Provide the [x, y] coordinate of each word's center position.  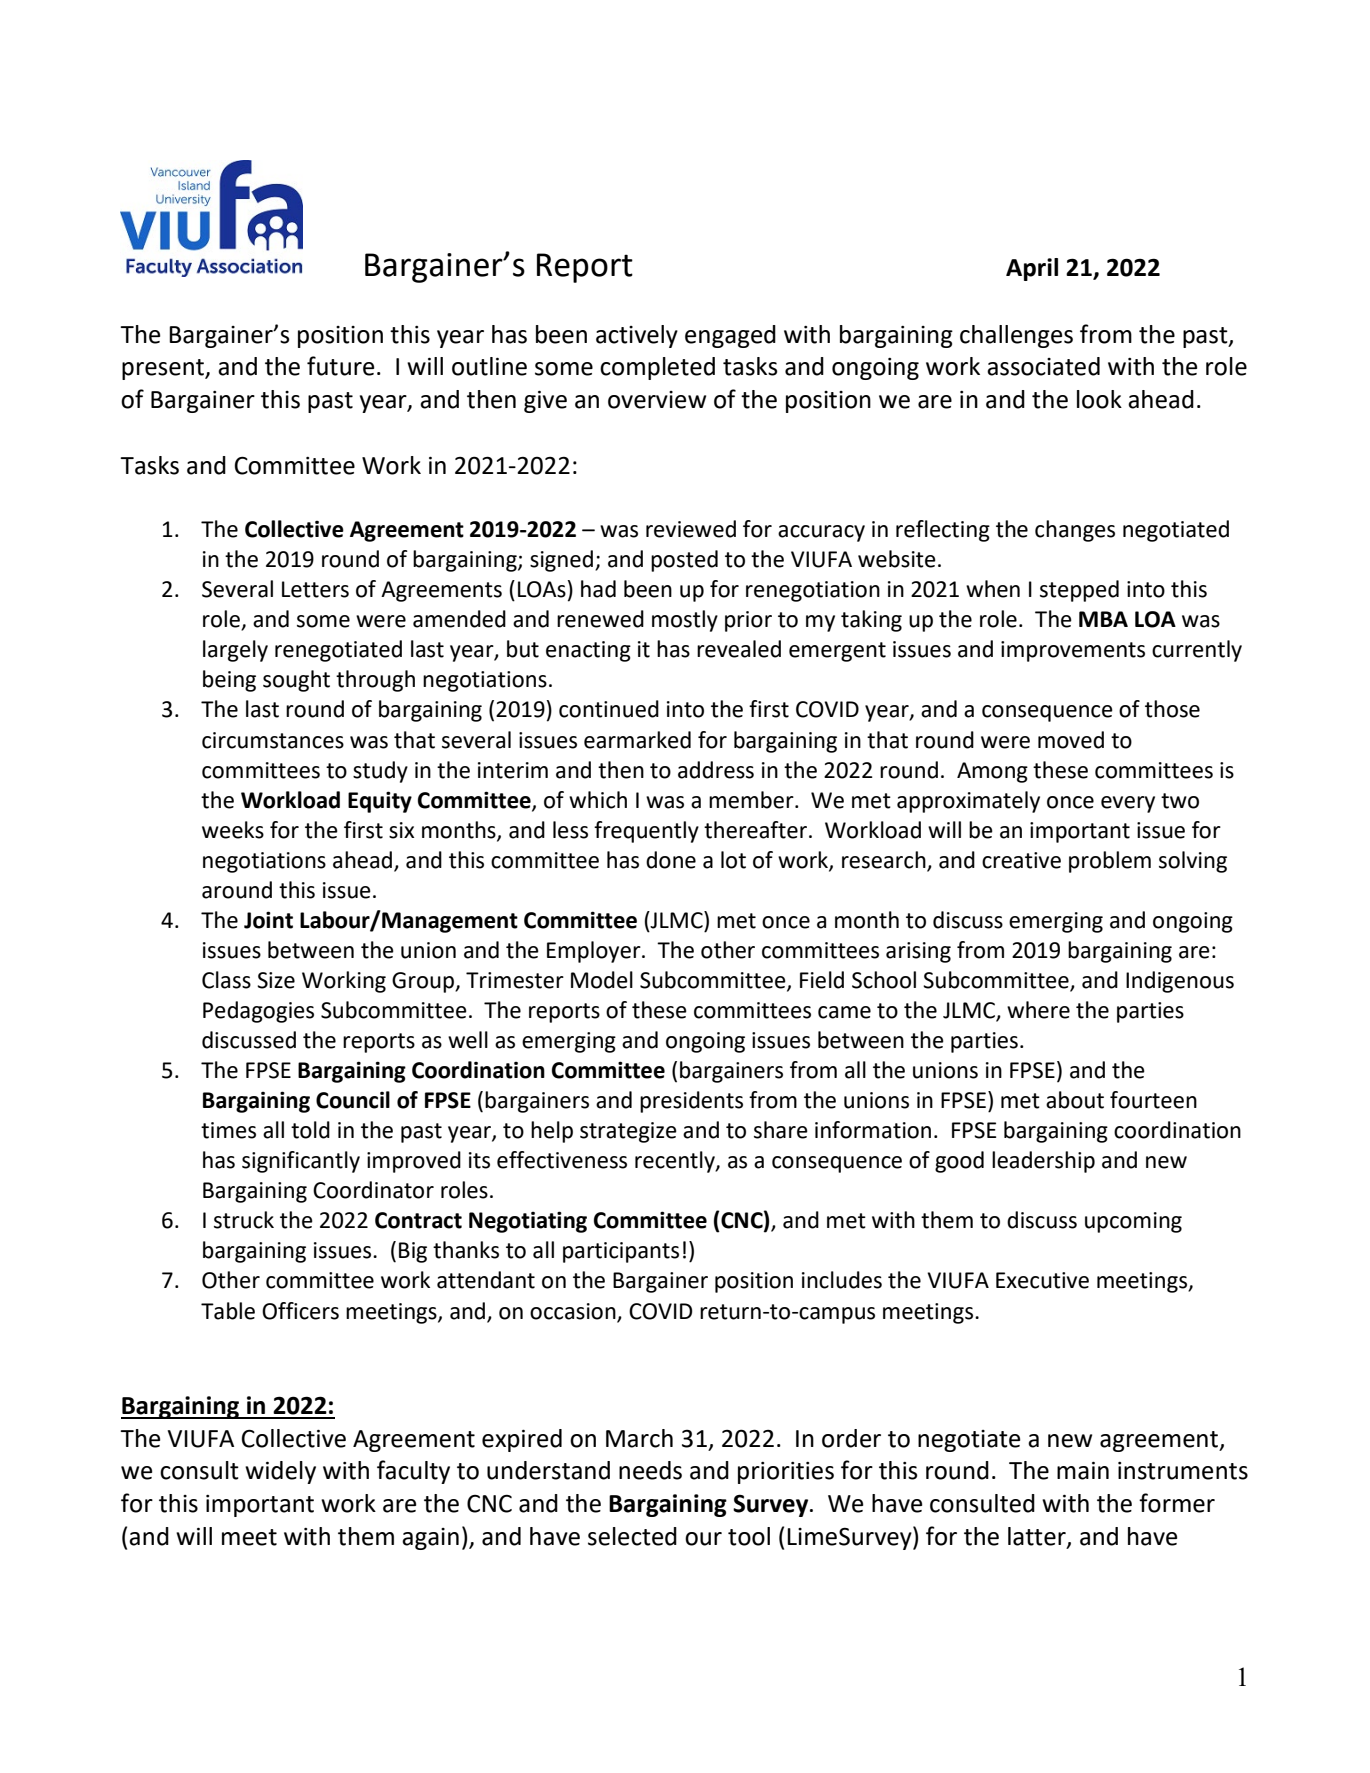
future [340, 366]
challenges [1016, 336]
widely [280, 1472]
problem [1110, 862]
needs [650, 1470]
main [1083, 1470]
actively [637, 336]
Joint [268, 920]
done [671, 860]
